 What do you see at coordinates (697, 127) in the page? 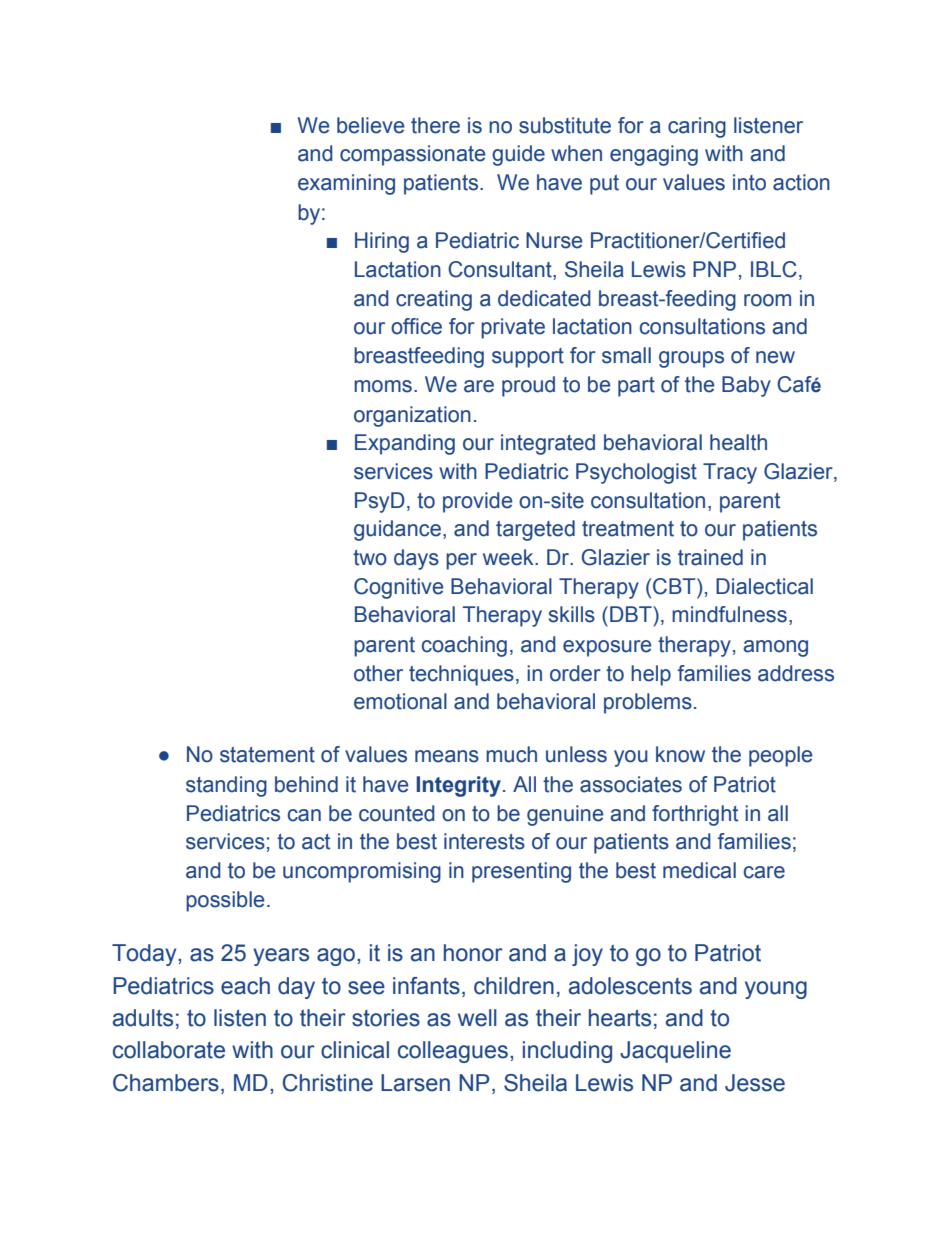
I see `caring` at bounding box center [697, 127].
